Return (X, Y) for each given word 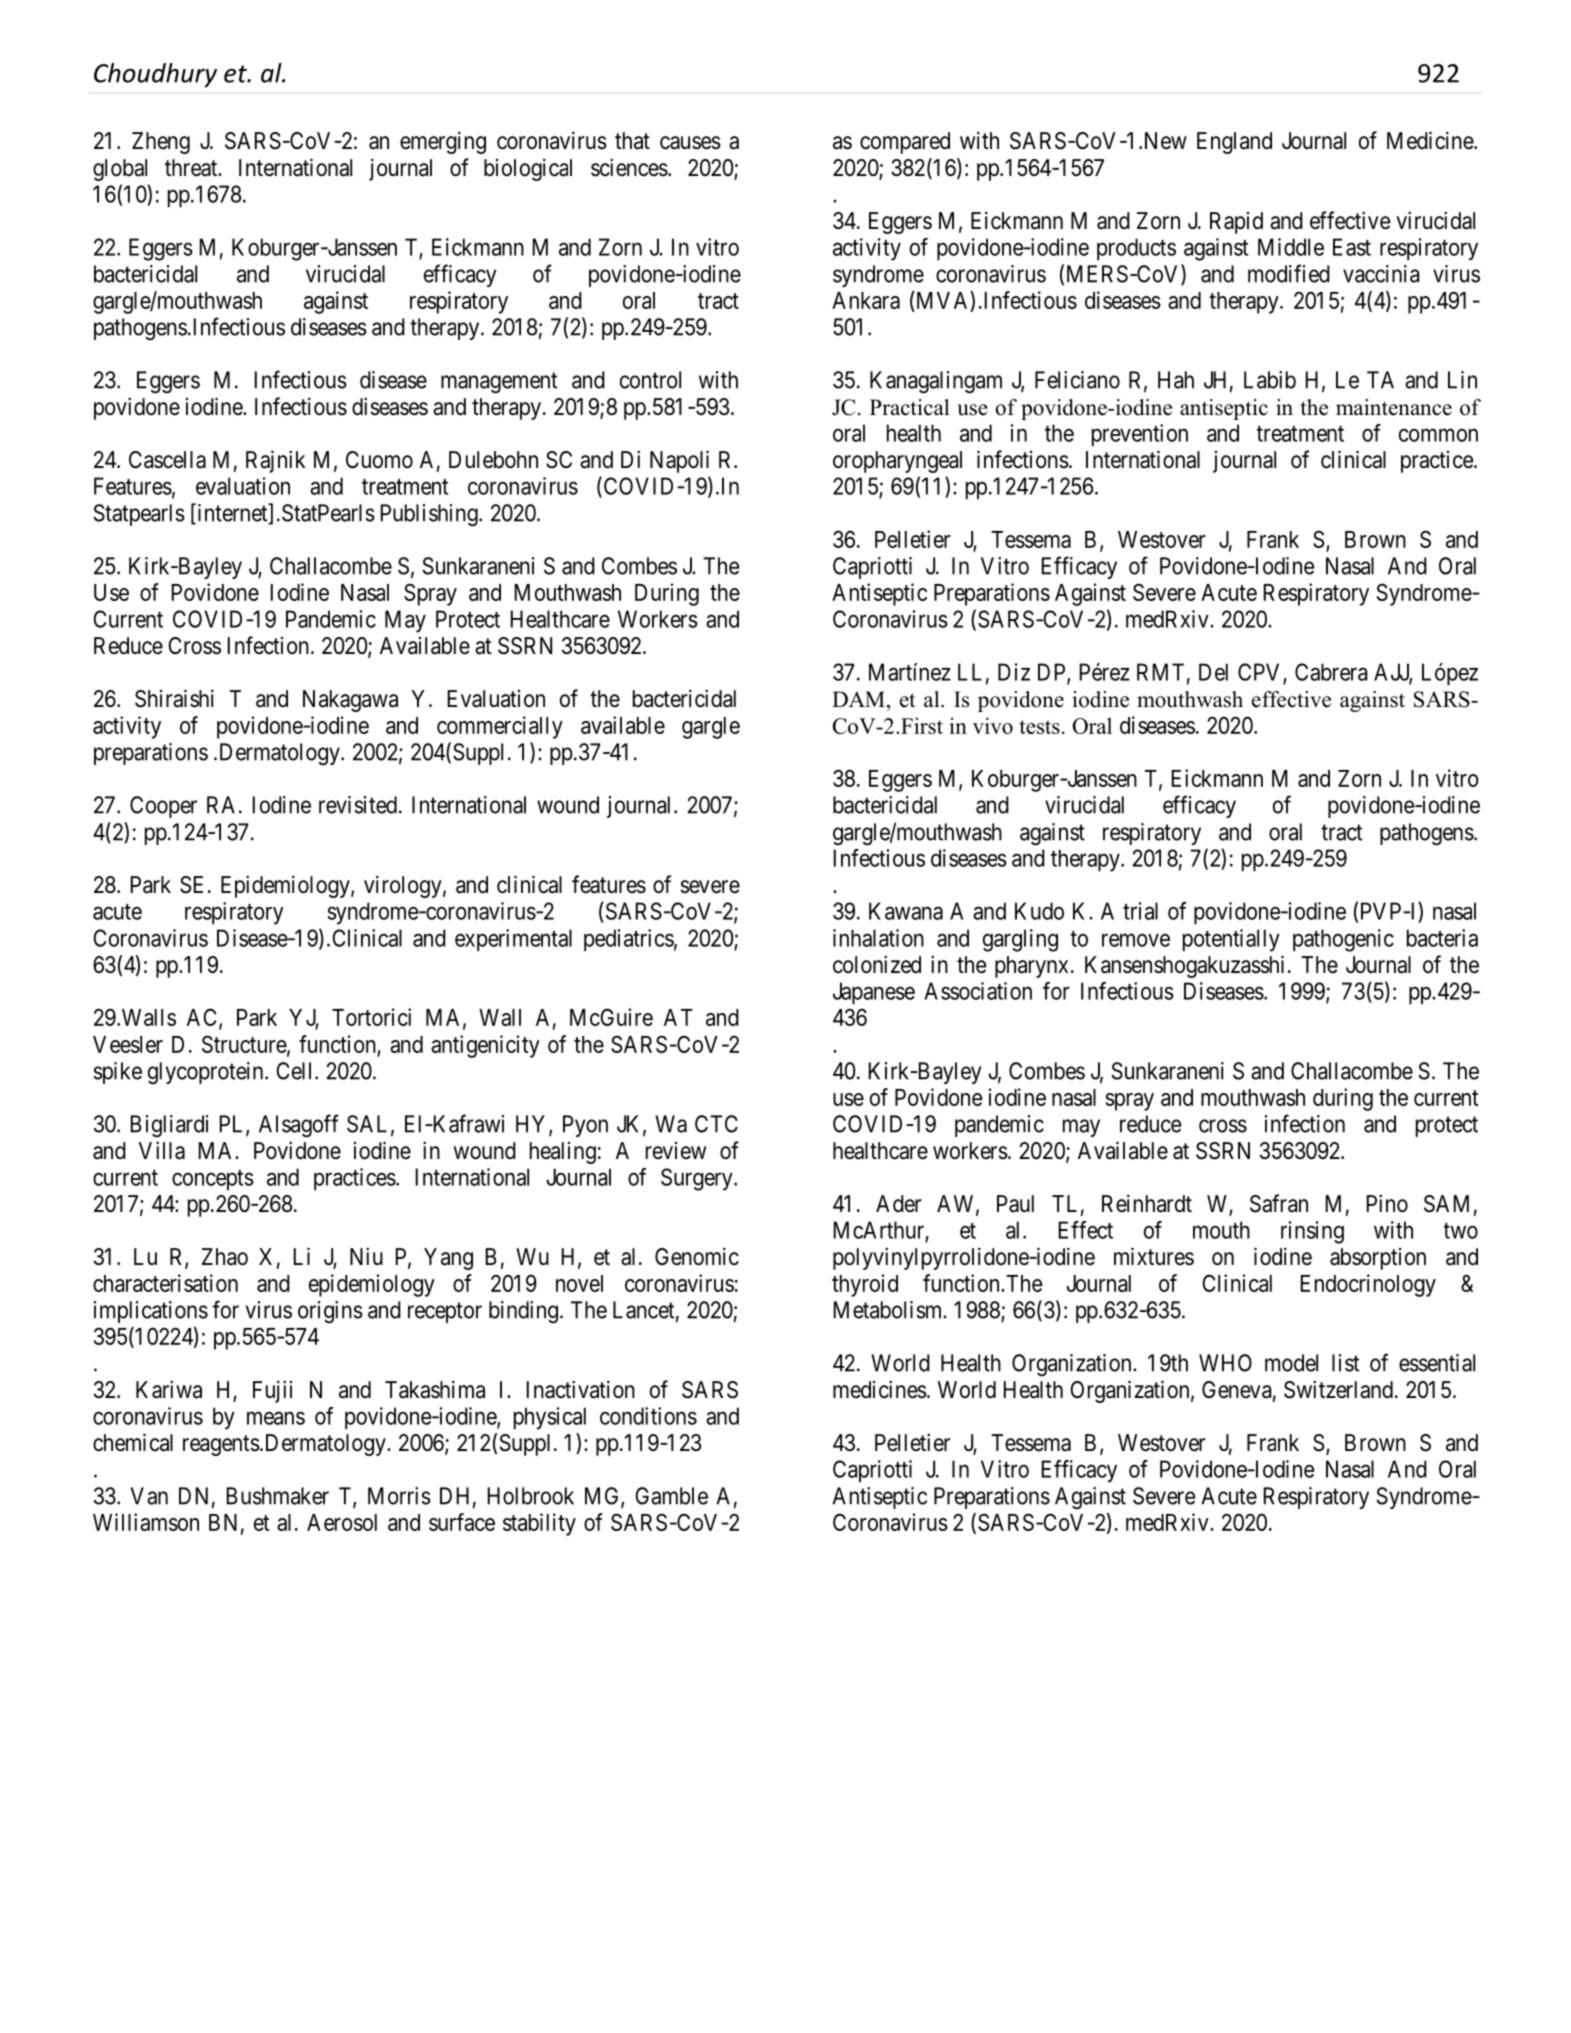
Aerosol (342, 1522)
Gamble (671, 1496)
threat (192, 168)
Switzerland (1338, 1389)
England (1234, 143)
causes (690, 143)
